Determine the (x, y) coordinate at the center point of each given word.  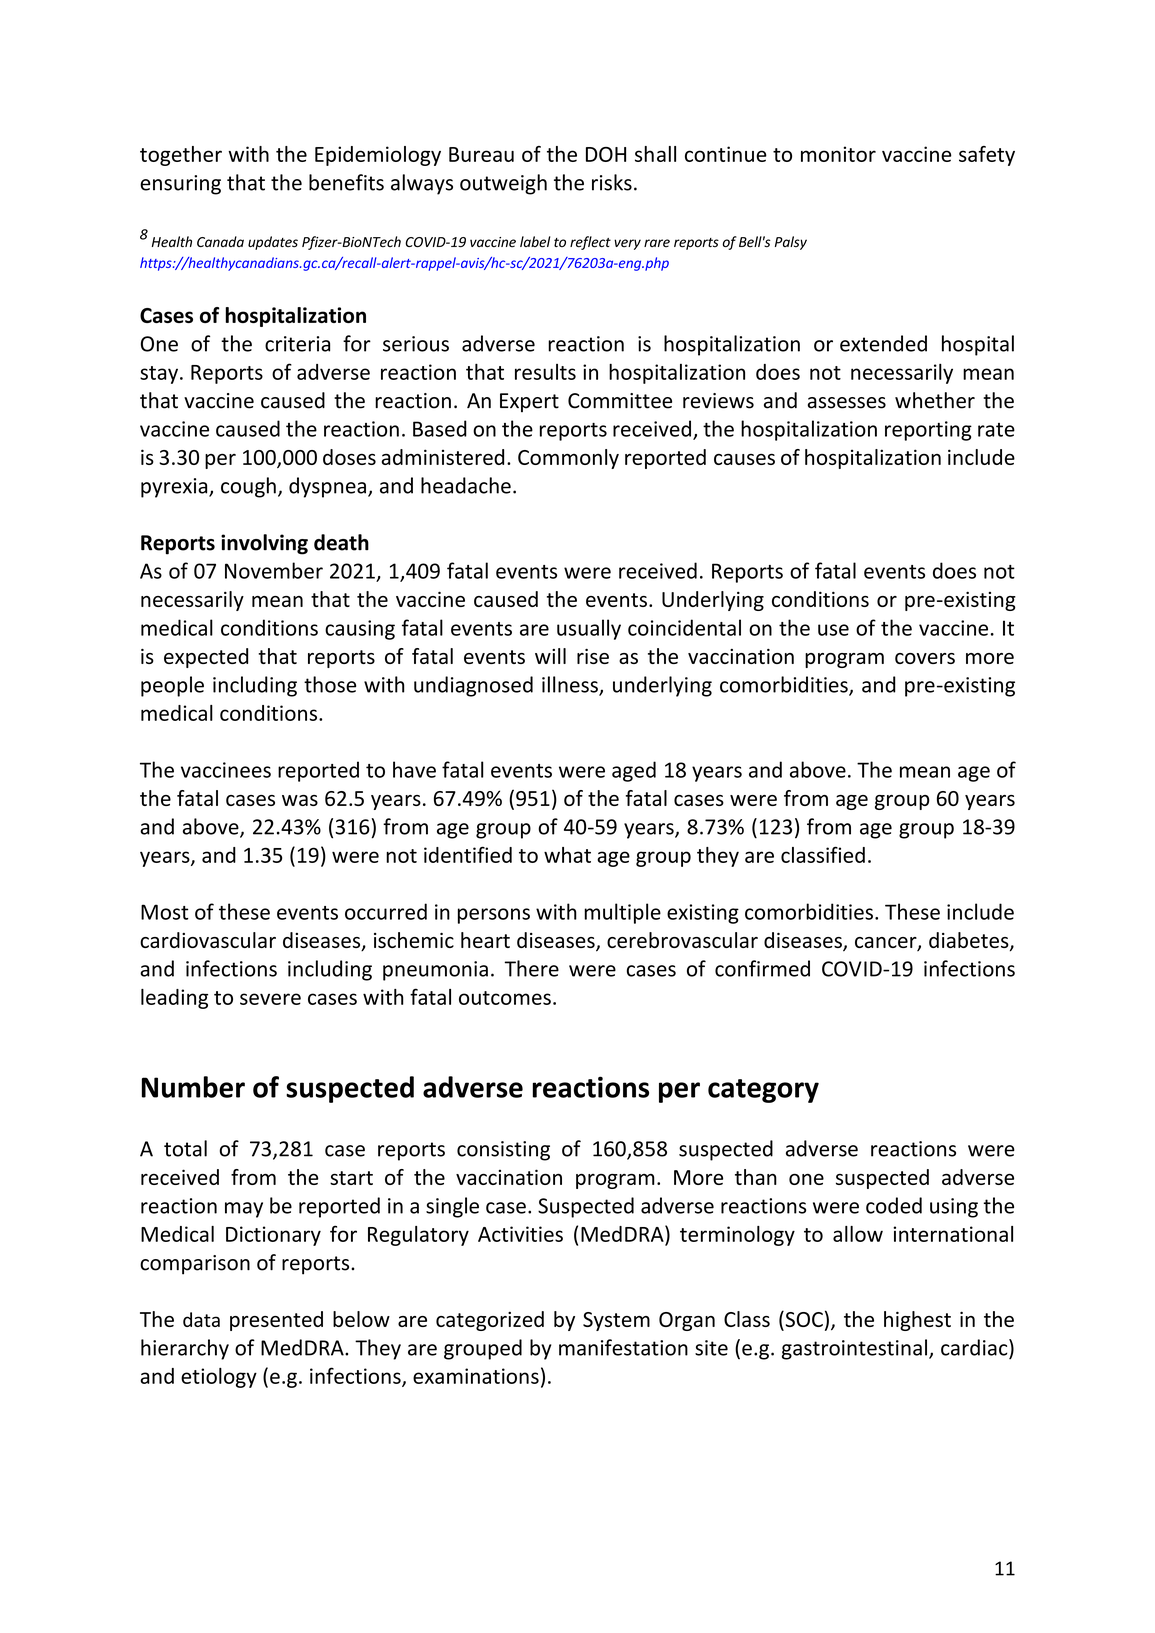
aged (634, 771)
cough (248, 487)
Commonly (568, 459)
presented (276, 1321)
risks (612, 182)
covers (925, 658)
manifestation (623, 1347)
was (300, 800)
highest (917, 1321)
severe (270, 999)
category (763, 1091)
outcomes (505, 998)
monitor (838, 154)
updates (273, 243)
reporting (928, 431)
